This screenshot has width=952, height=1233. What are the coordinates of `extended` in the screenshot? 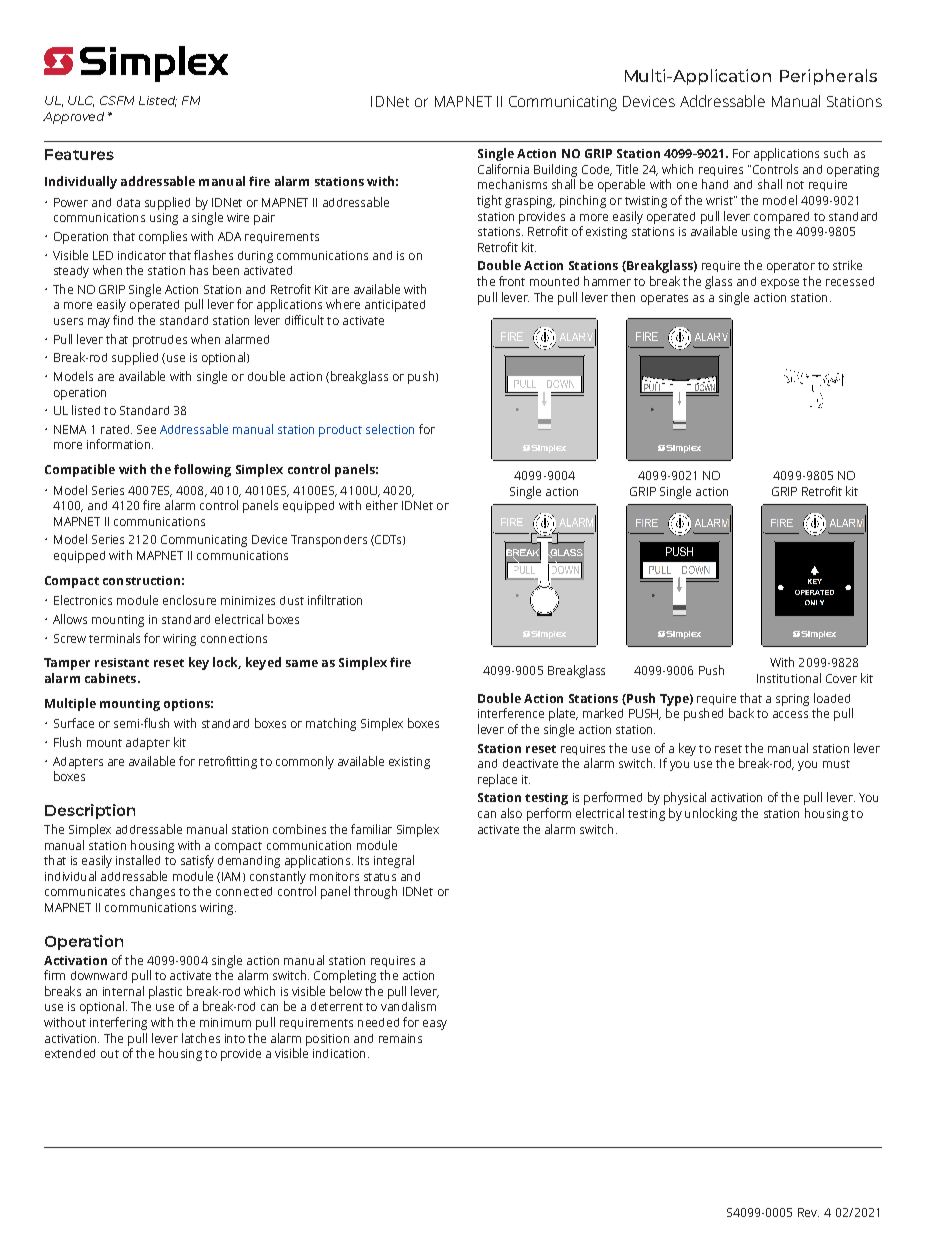 It's located at (70, 1053).
